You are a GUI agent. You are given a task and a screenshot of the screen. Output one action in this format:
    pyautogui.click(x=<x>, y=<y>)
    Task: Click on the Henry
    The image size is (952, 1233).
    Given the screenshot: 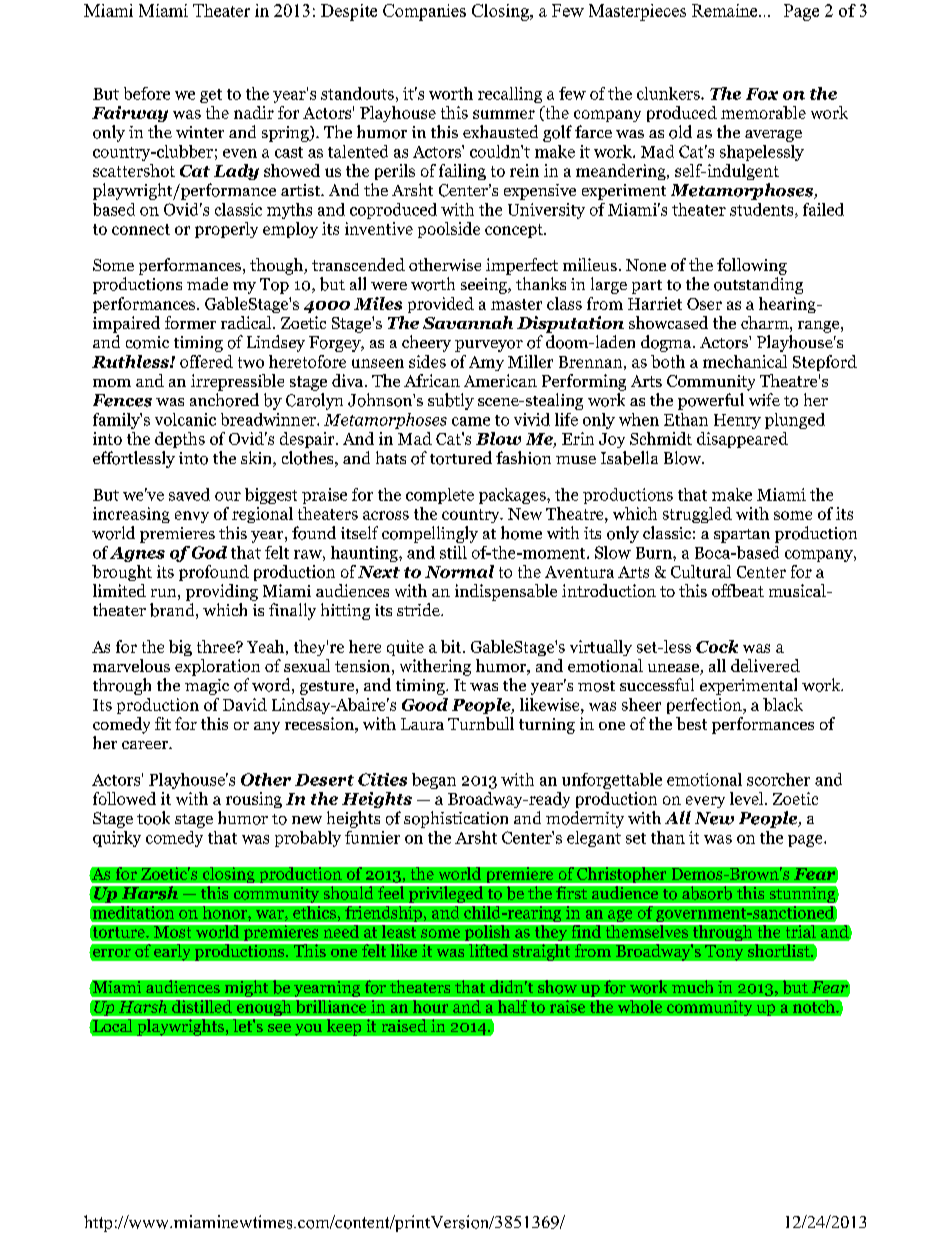 What is the action you would take?
    pyautogui.click(x=737, y=421)
